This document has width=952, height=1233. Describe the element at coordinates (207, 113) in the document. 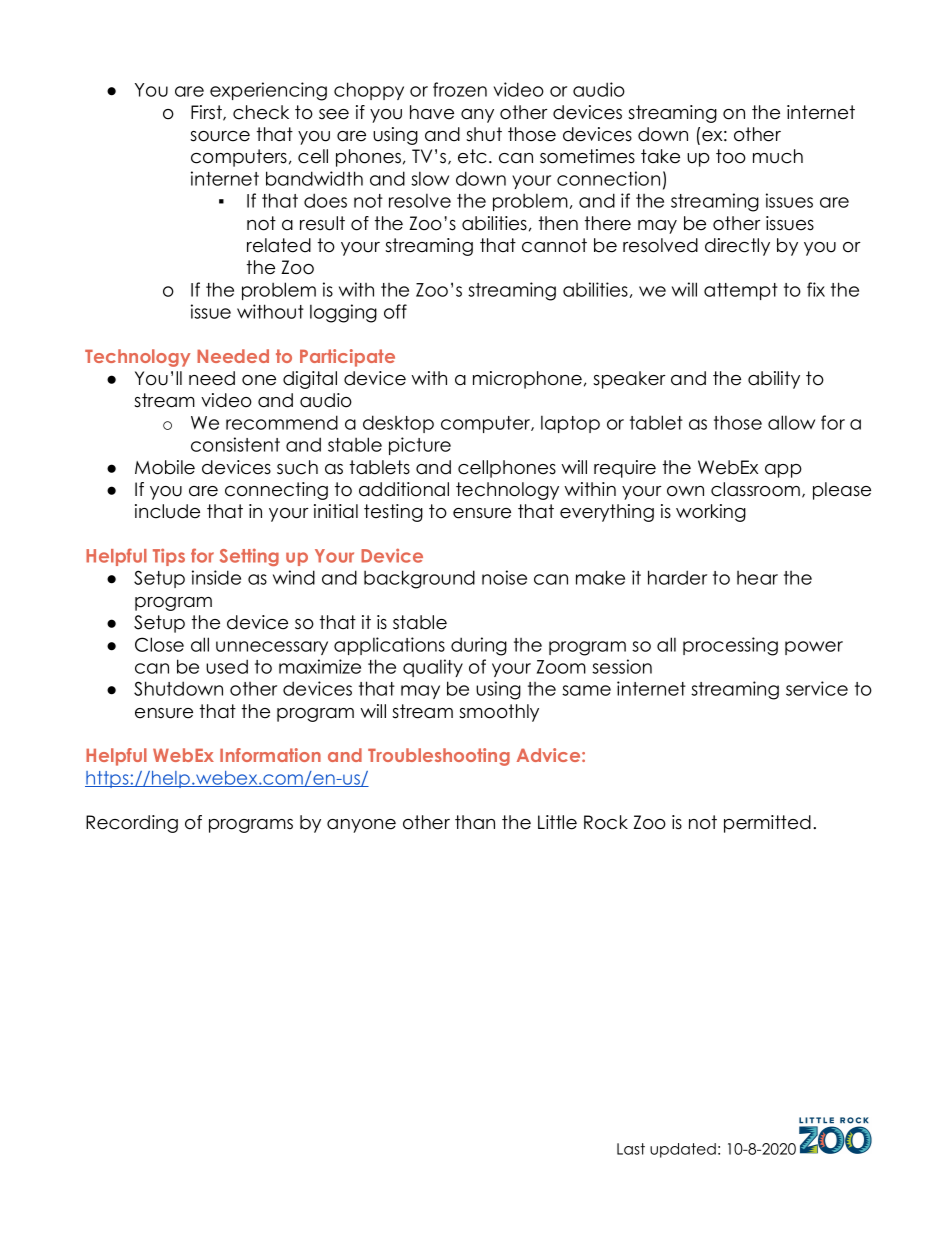

I see `First` at that location.
